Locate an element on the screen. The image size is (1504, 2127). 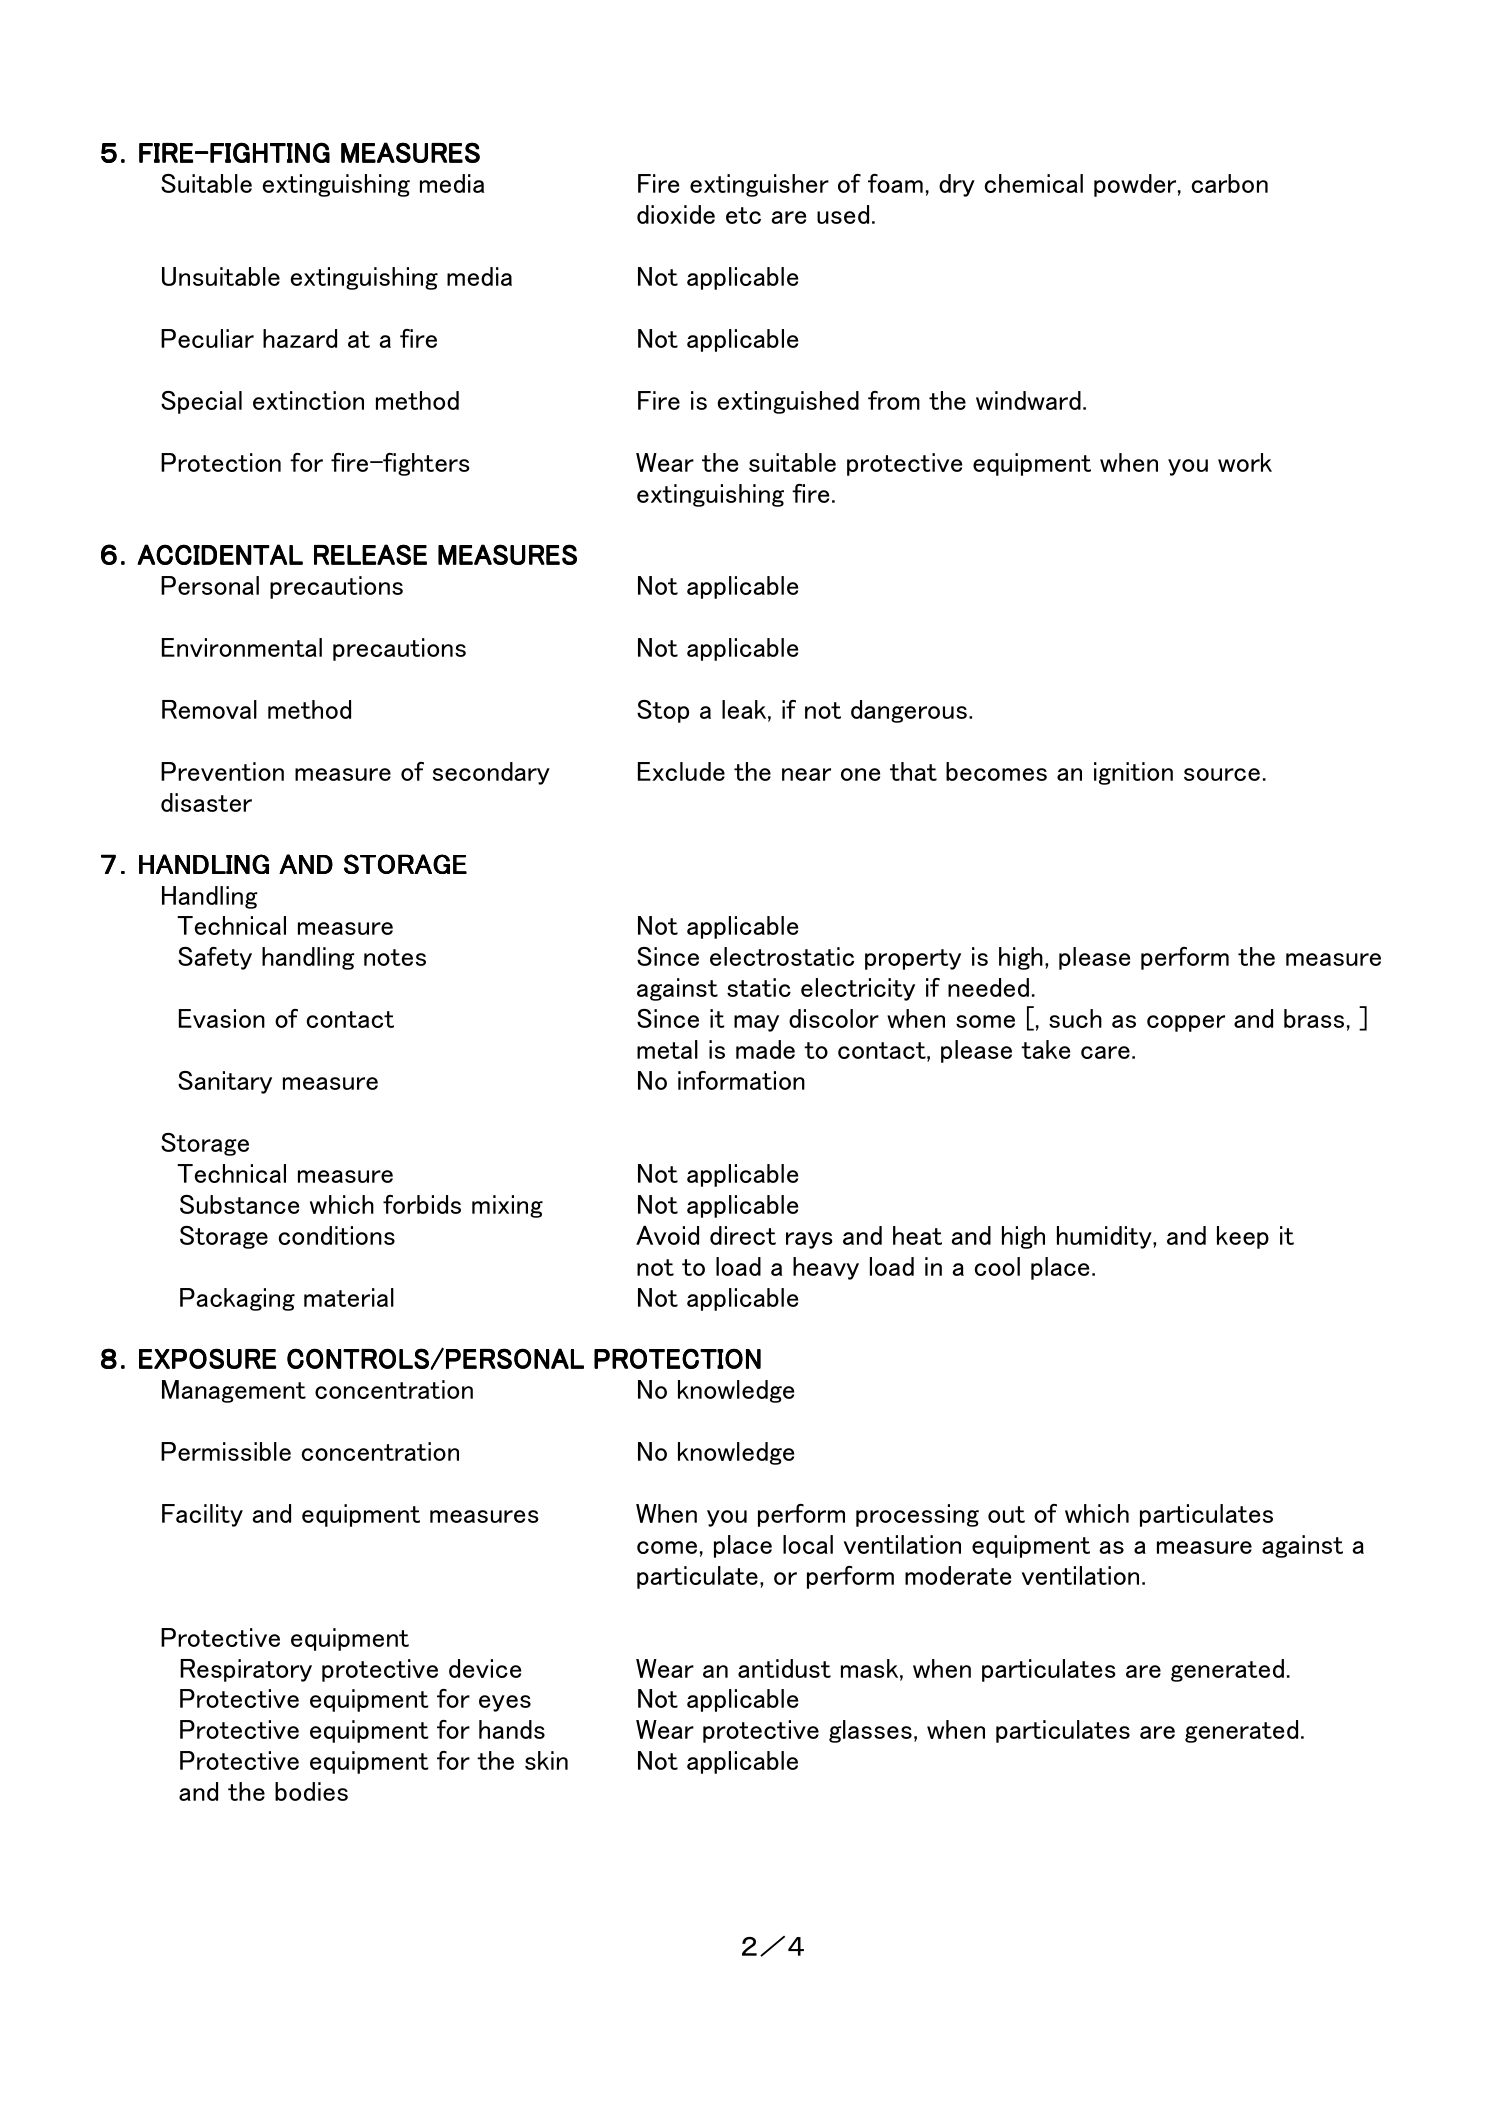
etc is located at coordinates (743, 215).
